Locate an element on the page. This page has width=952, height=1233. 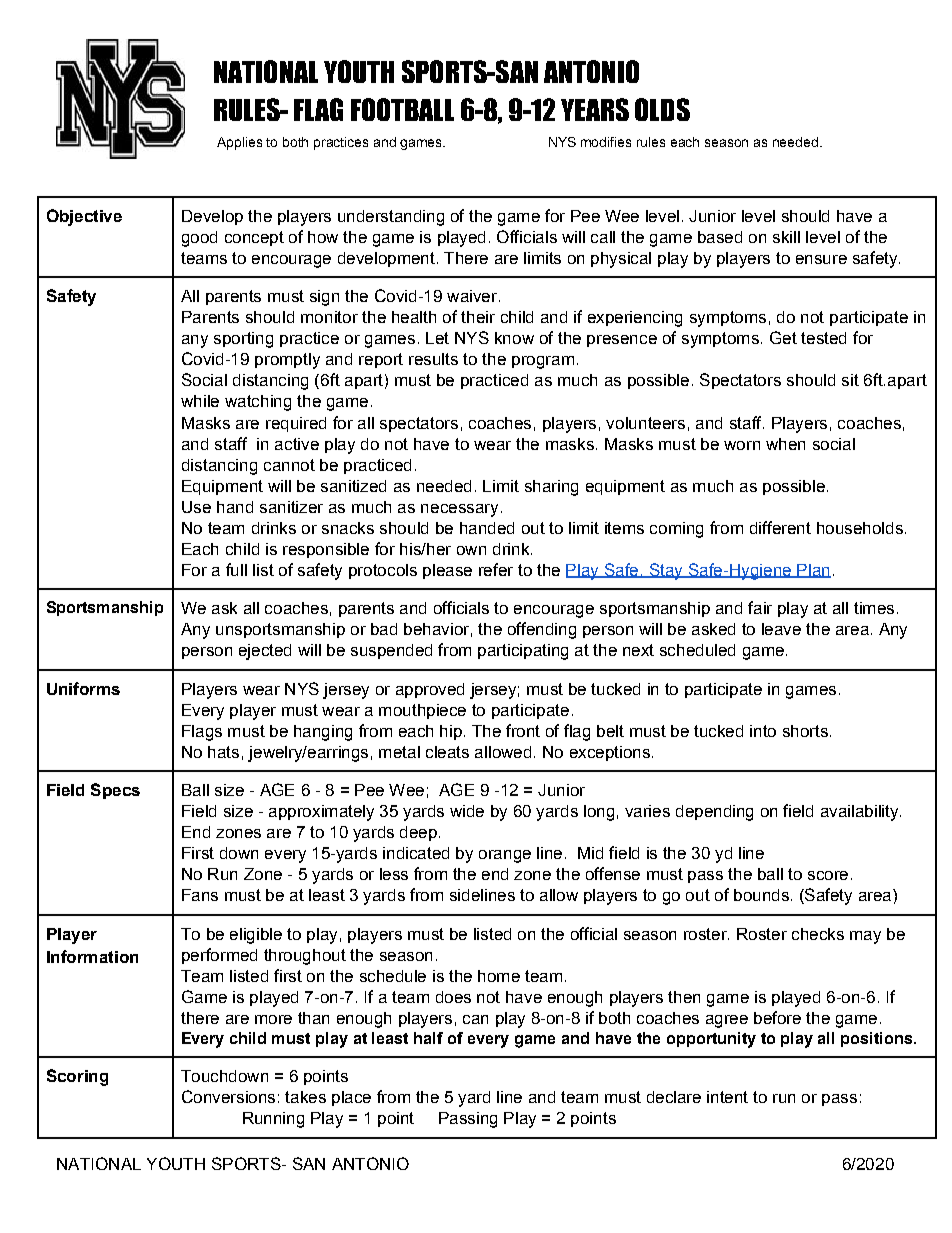
skill is located at coordinates (786, 237).
